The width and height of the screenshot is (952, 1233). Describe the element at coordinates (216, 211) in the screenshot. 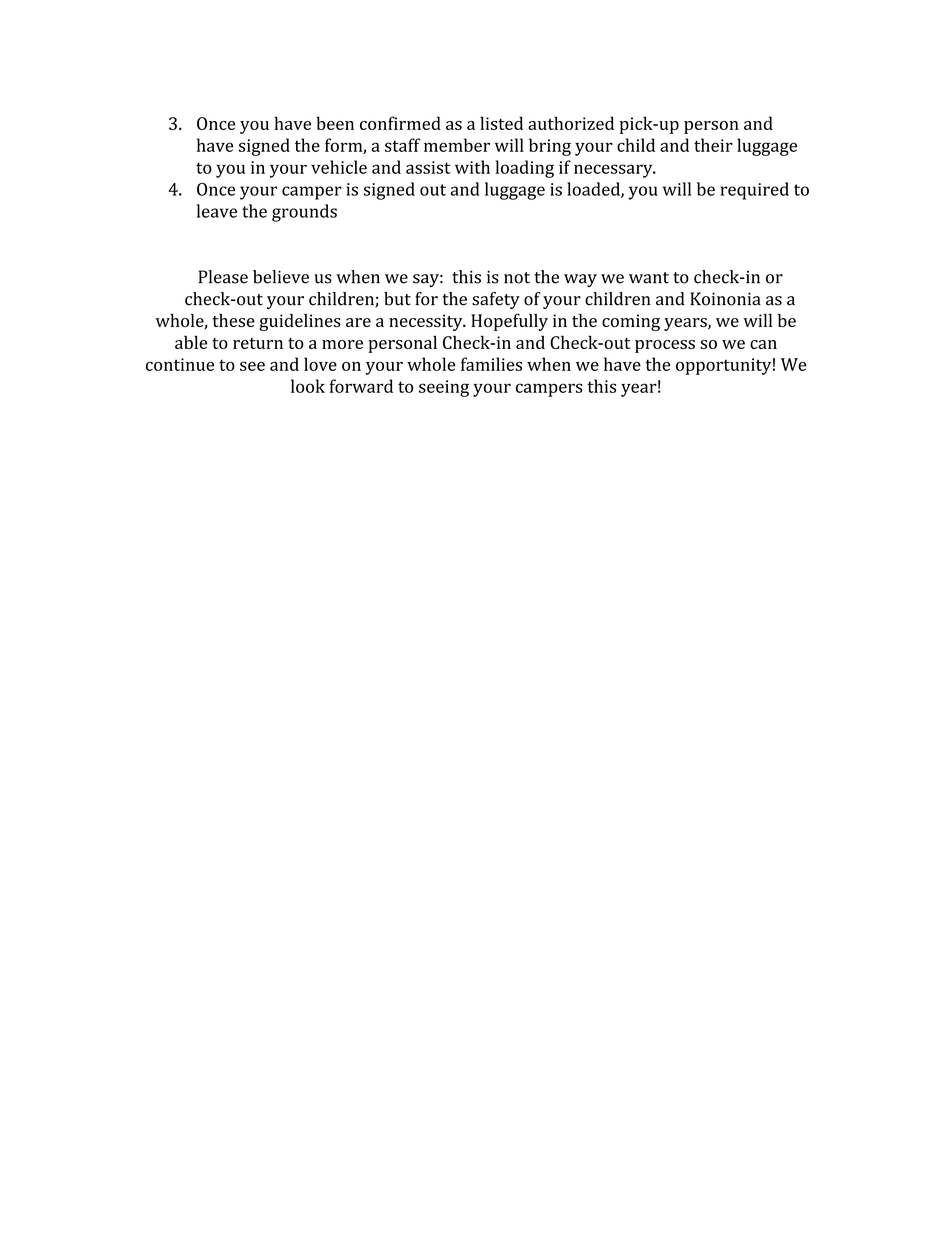

I see `leave` at that location.
